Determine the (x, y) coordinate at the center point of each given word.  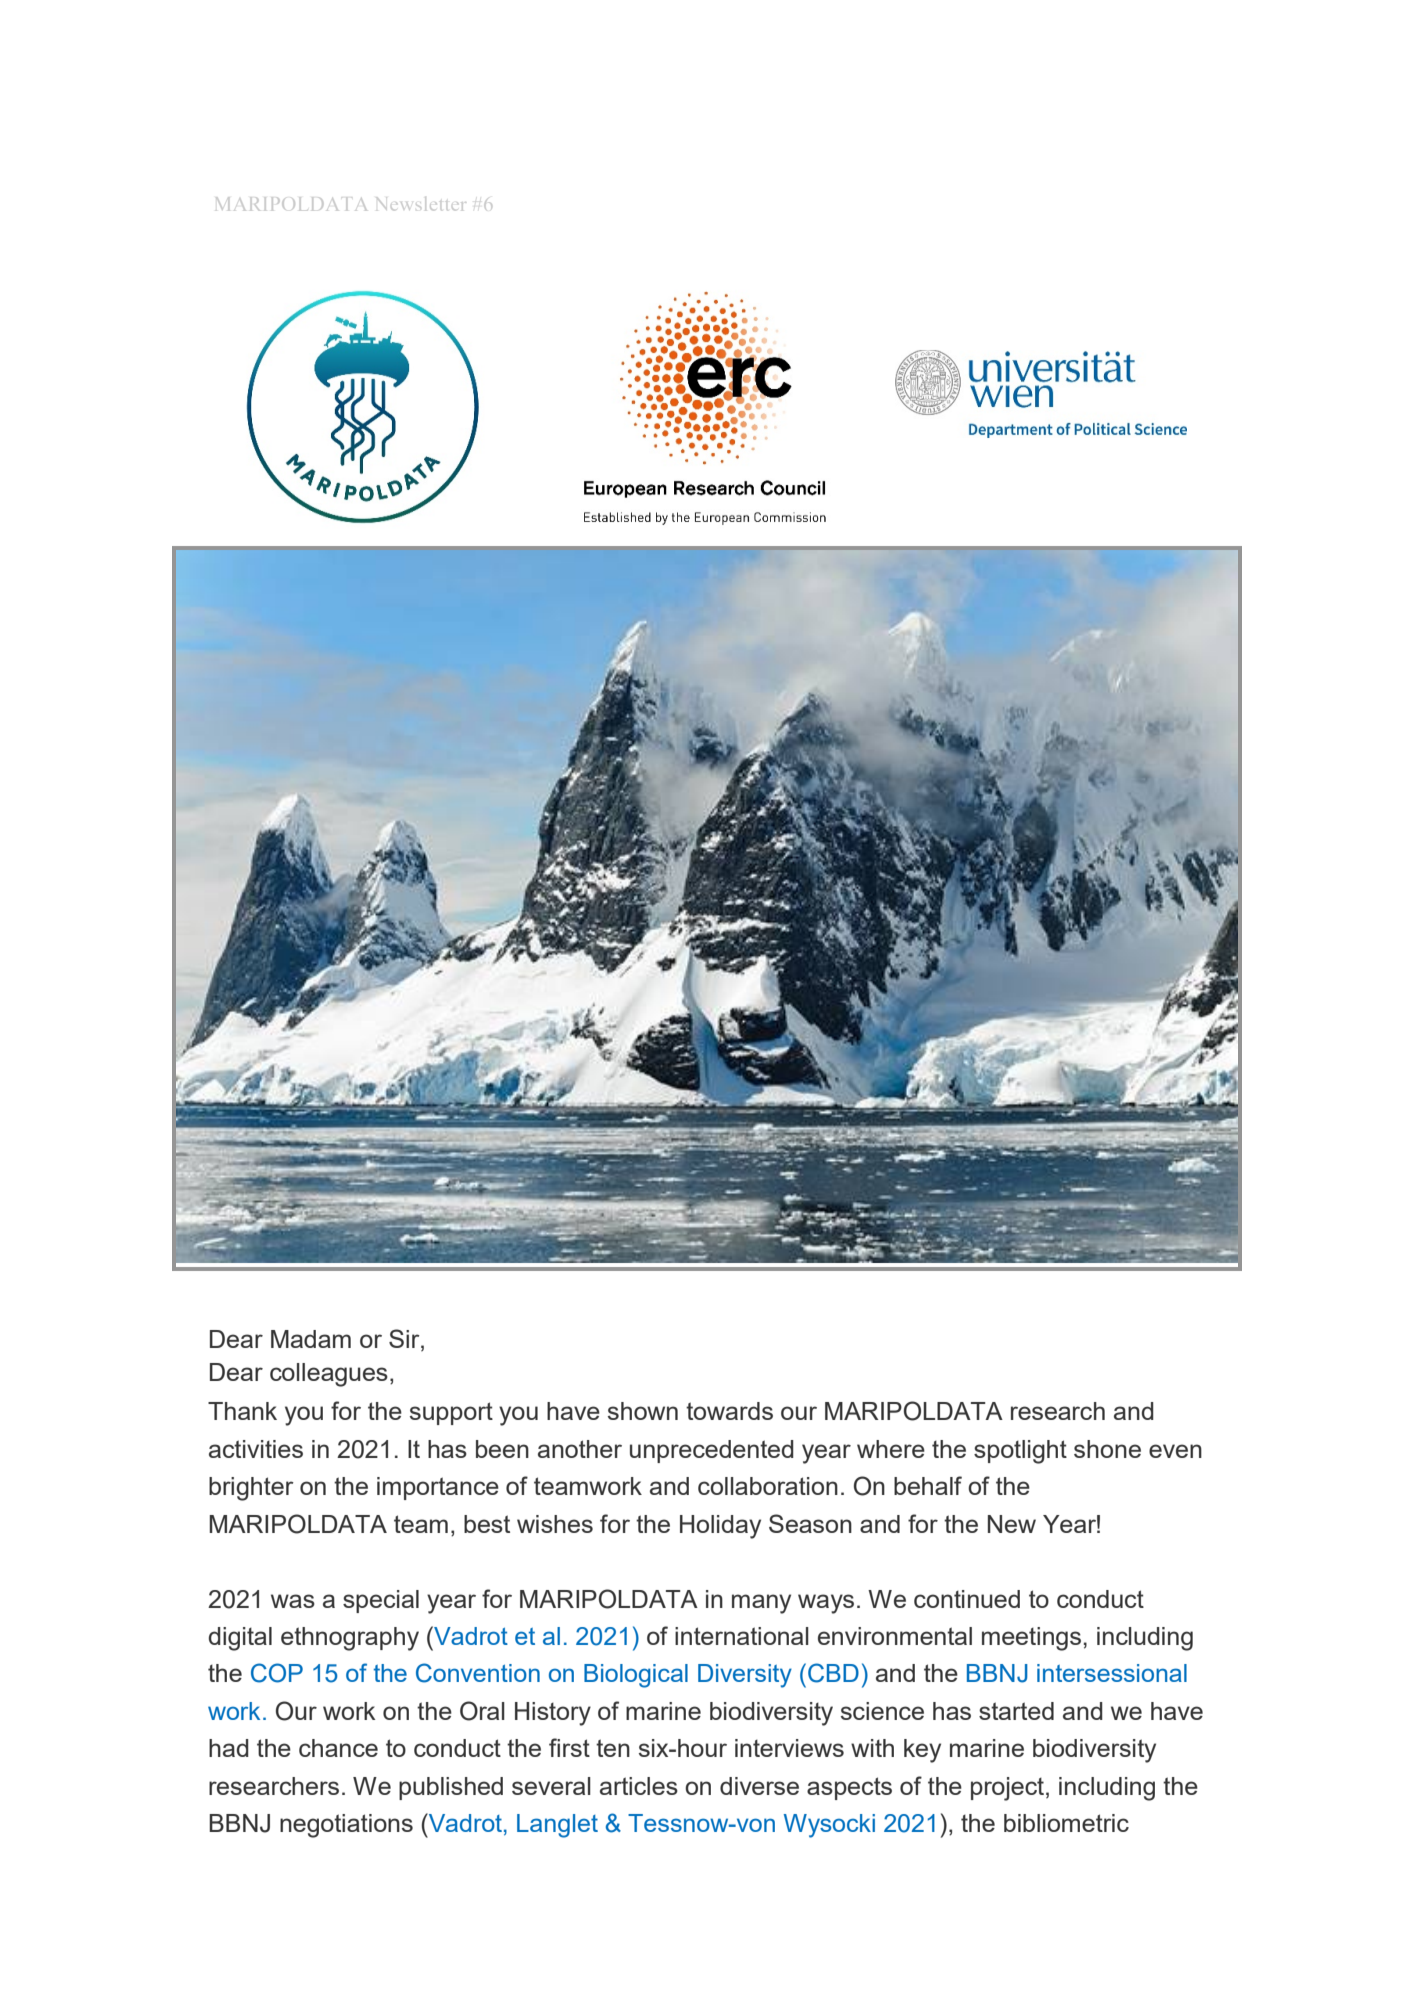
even (1175, 1451)
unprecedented (712, 1451)
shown (643, 1411)
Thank (242, 1411)
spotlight (1020, 1452)
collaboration (768, 1486)
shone (1107, 1449)
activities (256, 1449)
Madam (311, 1339)
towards (729, 1411)
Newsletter (421, 204)
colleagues (329, 1375)
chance (338, 1748)
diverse (759, 1786)
